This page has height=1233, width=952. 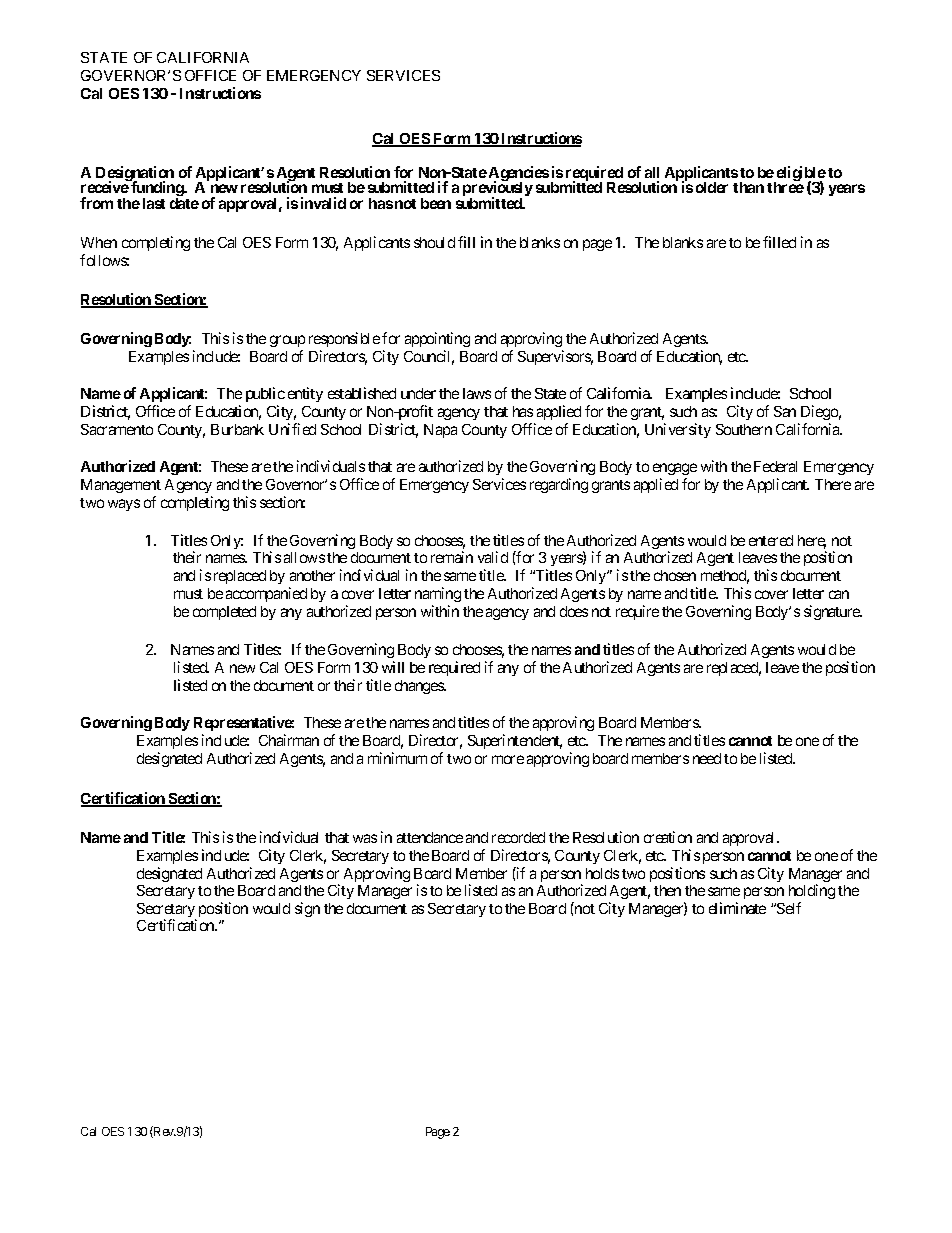 What do you see at coordinates (771, 540) in the page?
I see `entered` at bounding box center [771, 540].
